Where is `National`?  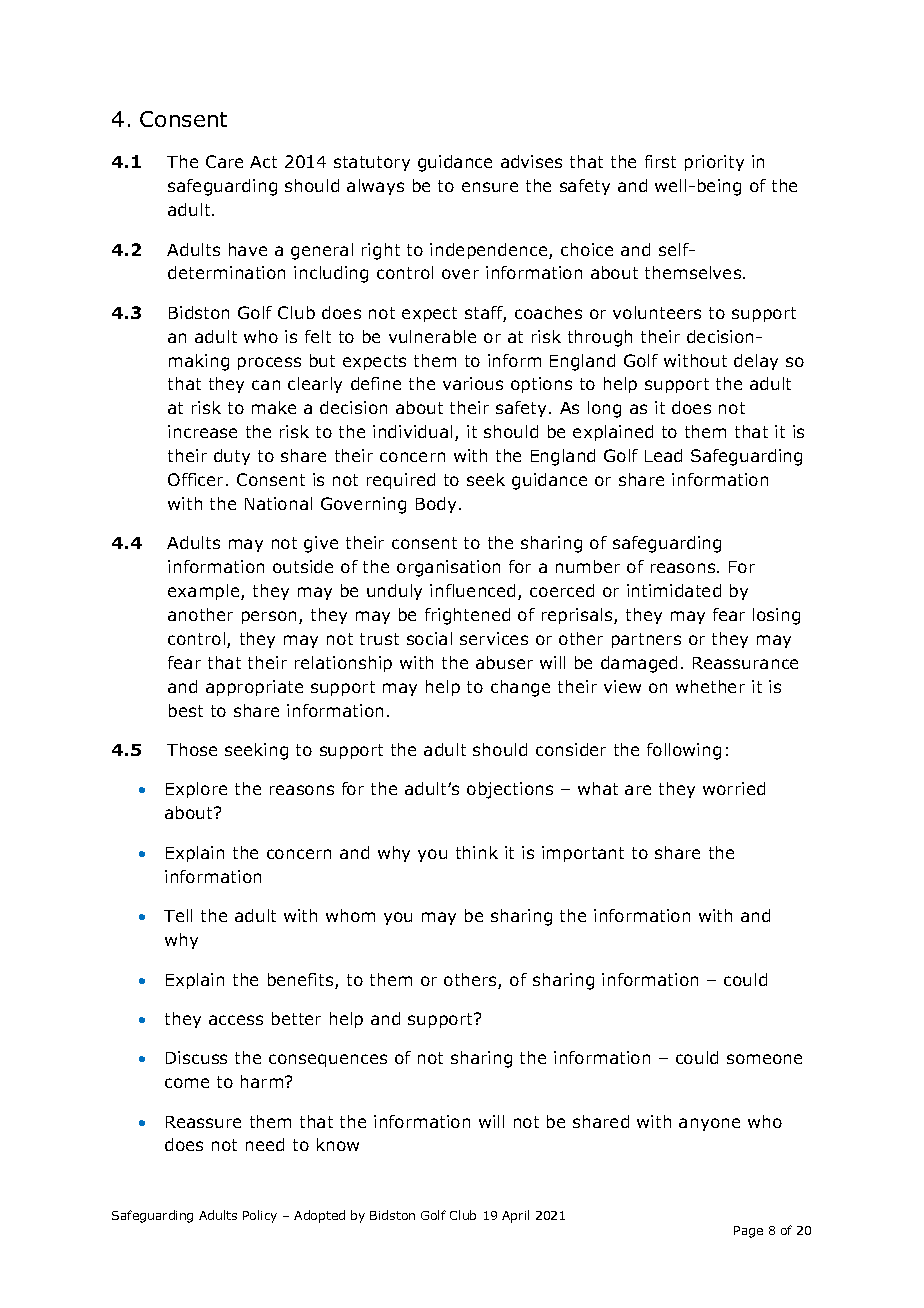
National is located at coordinates (278, 503).
